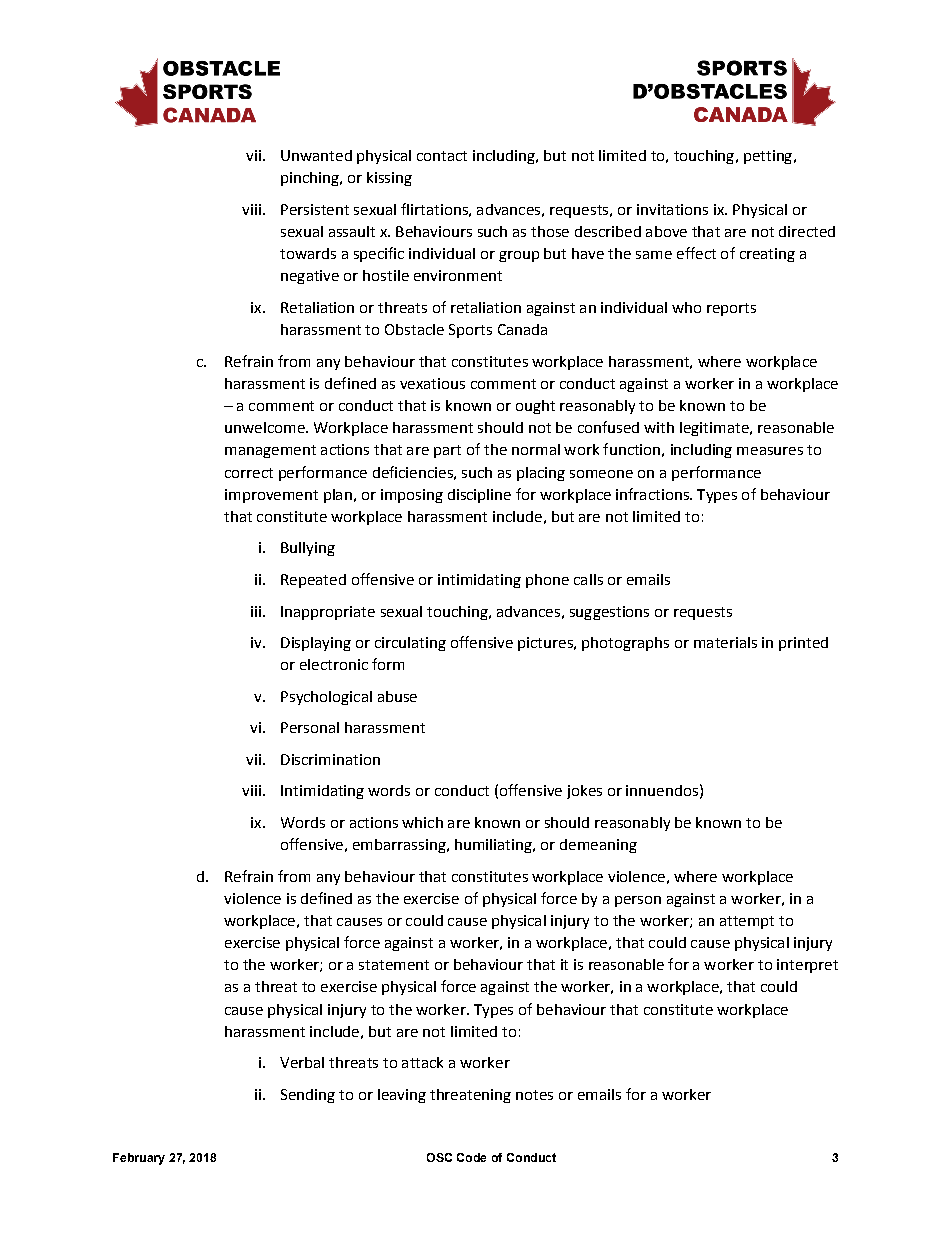 The width and height of the screenshot is (952, 1233). I want to click on Code, so click(471, 1157).
